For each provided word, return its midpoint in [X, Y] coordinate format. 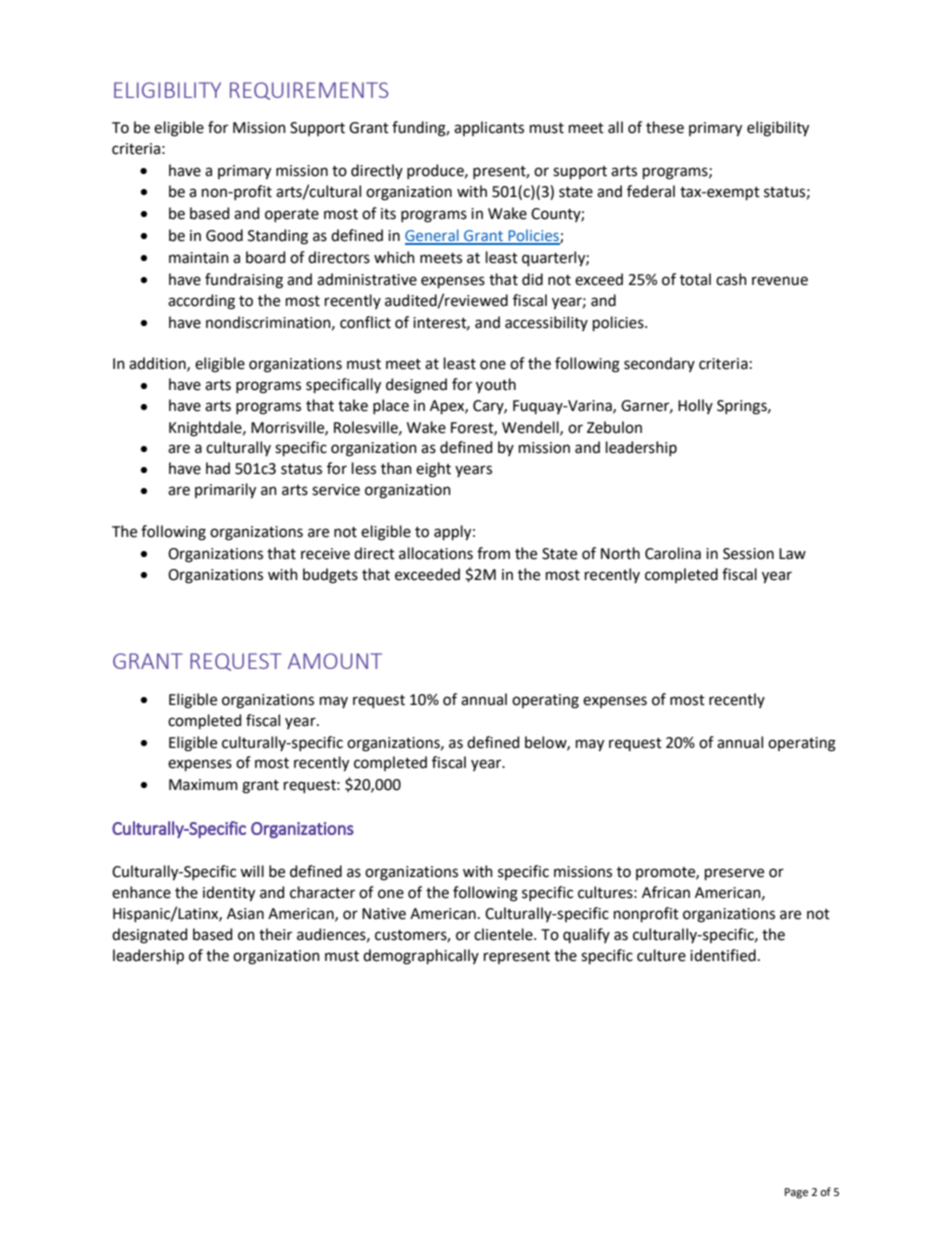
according [201, 302]
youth [496, 386]
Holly [695, 406]
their [275, 934]
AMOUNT [335, 661]
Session [748, 554]
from [493, 553]
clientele [504, 934]
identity [229, 894]
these [665, 127]
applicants [489, 128]
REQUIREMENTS [309, 91]
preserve [734, 874]
